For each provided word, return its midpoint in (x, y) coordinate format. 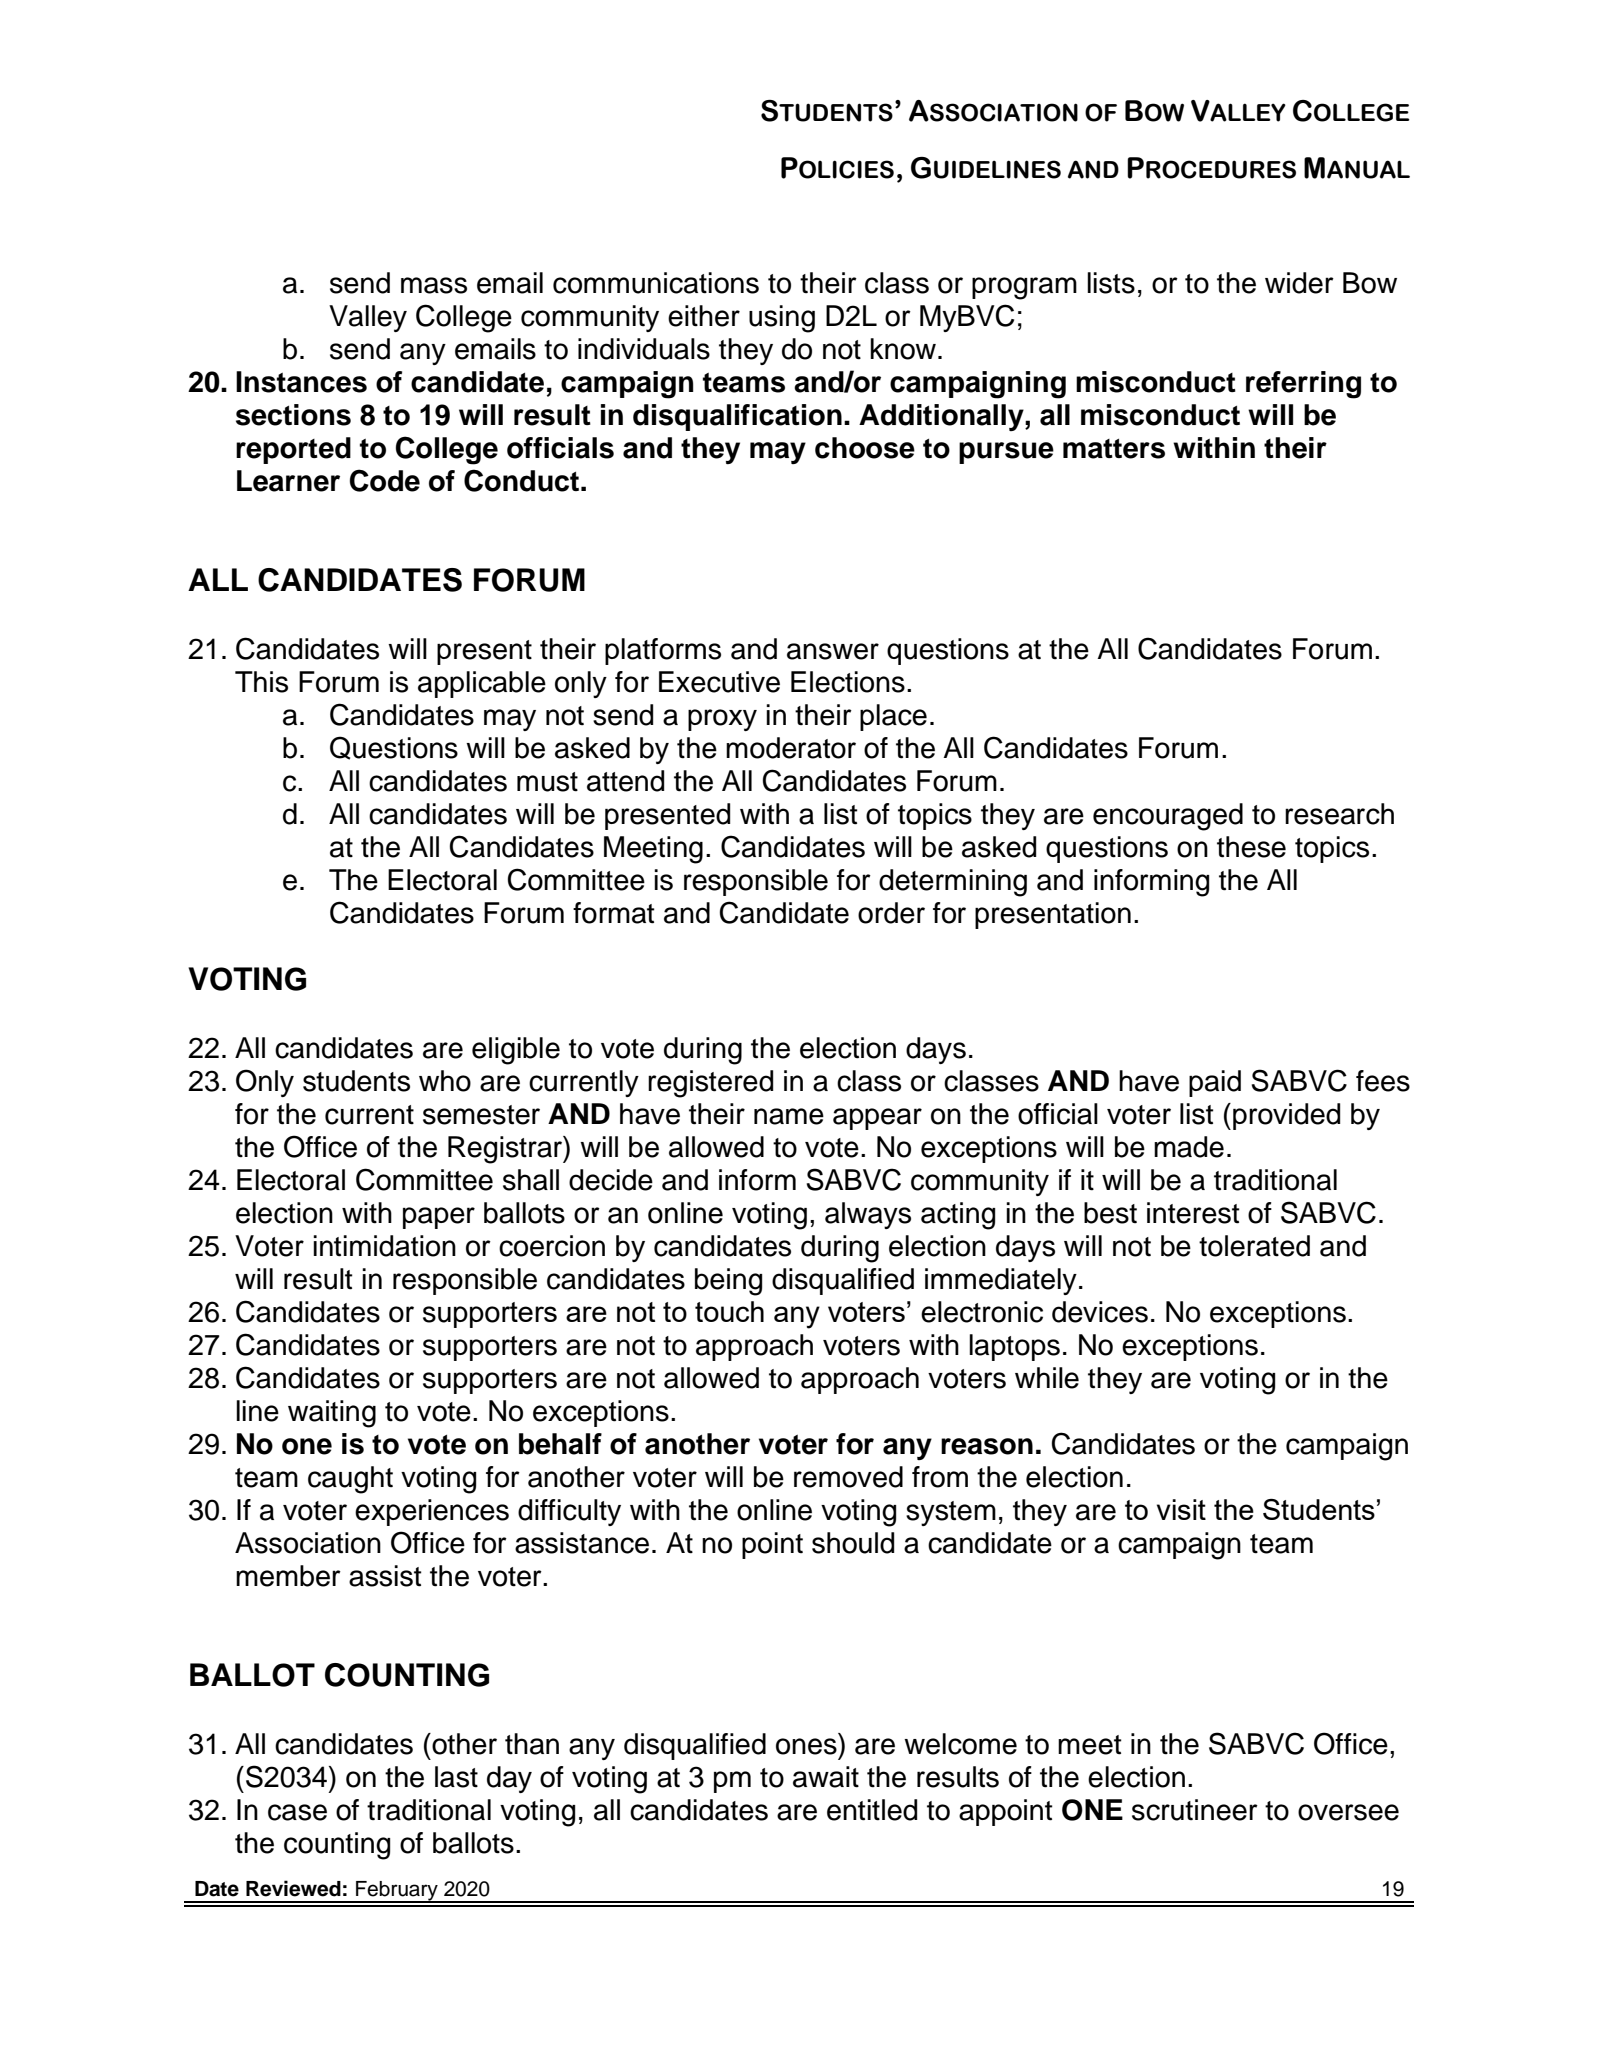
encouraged (1168, 817)
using (782, 319)
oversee (1348, 1812)
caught (350, 1480)
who (445, 1081)
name (789, 1116)
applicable (482, 684)
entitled (872, 1810)
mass (434, 285)
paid (1215, 1083)
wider (1299, 283)
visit (1181, 1509)
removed (848, 1477)
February (397, 1892)
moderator (791, 748)
